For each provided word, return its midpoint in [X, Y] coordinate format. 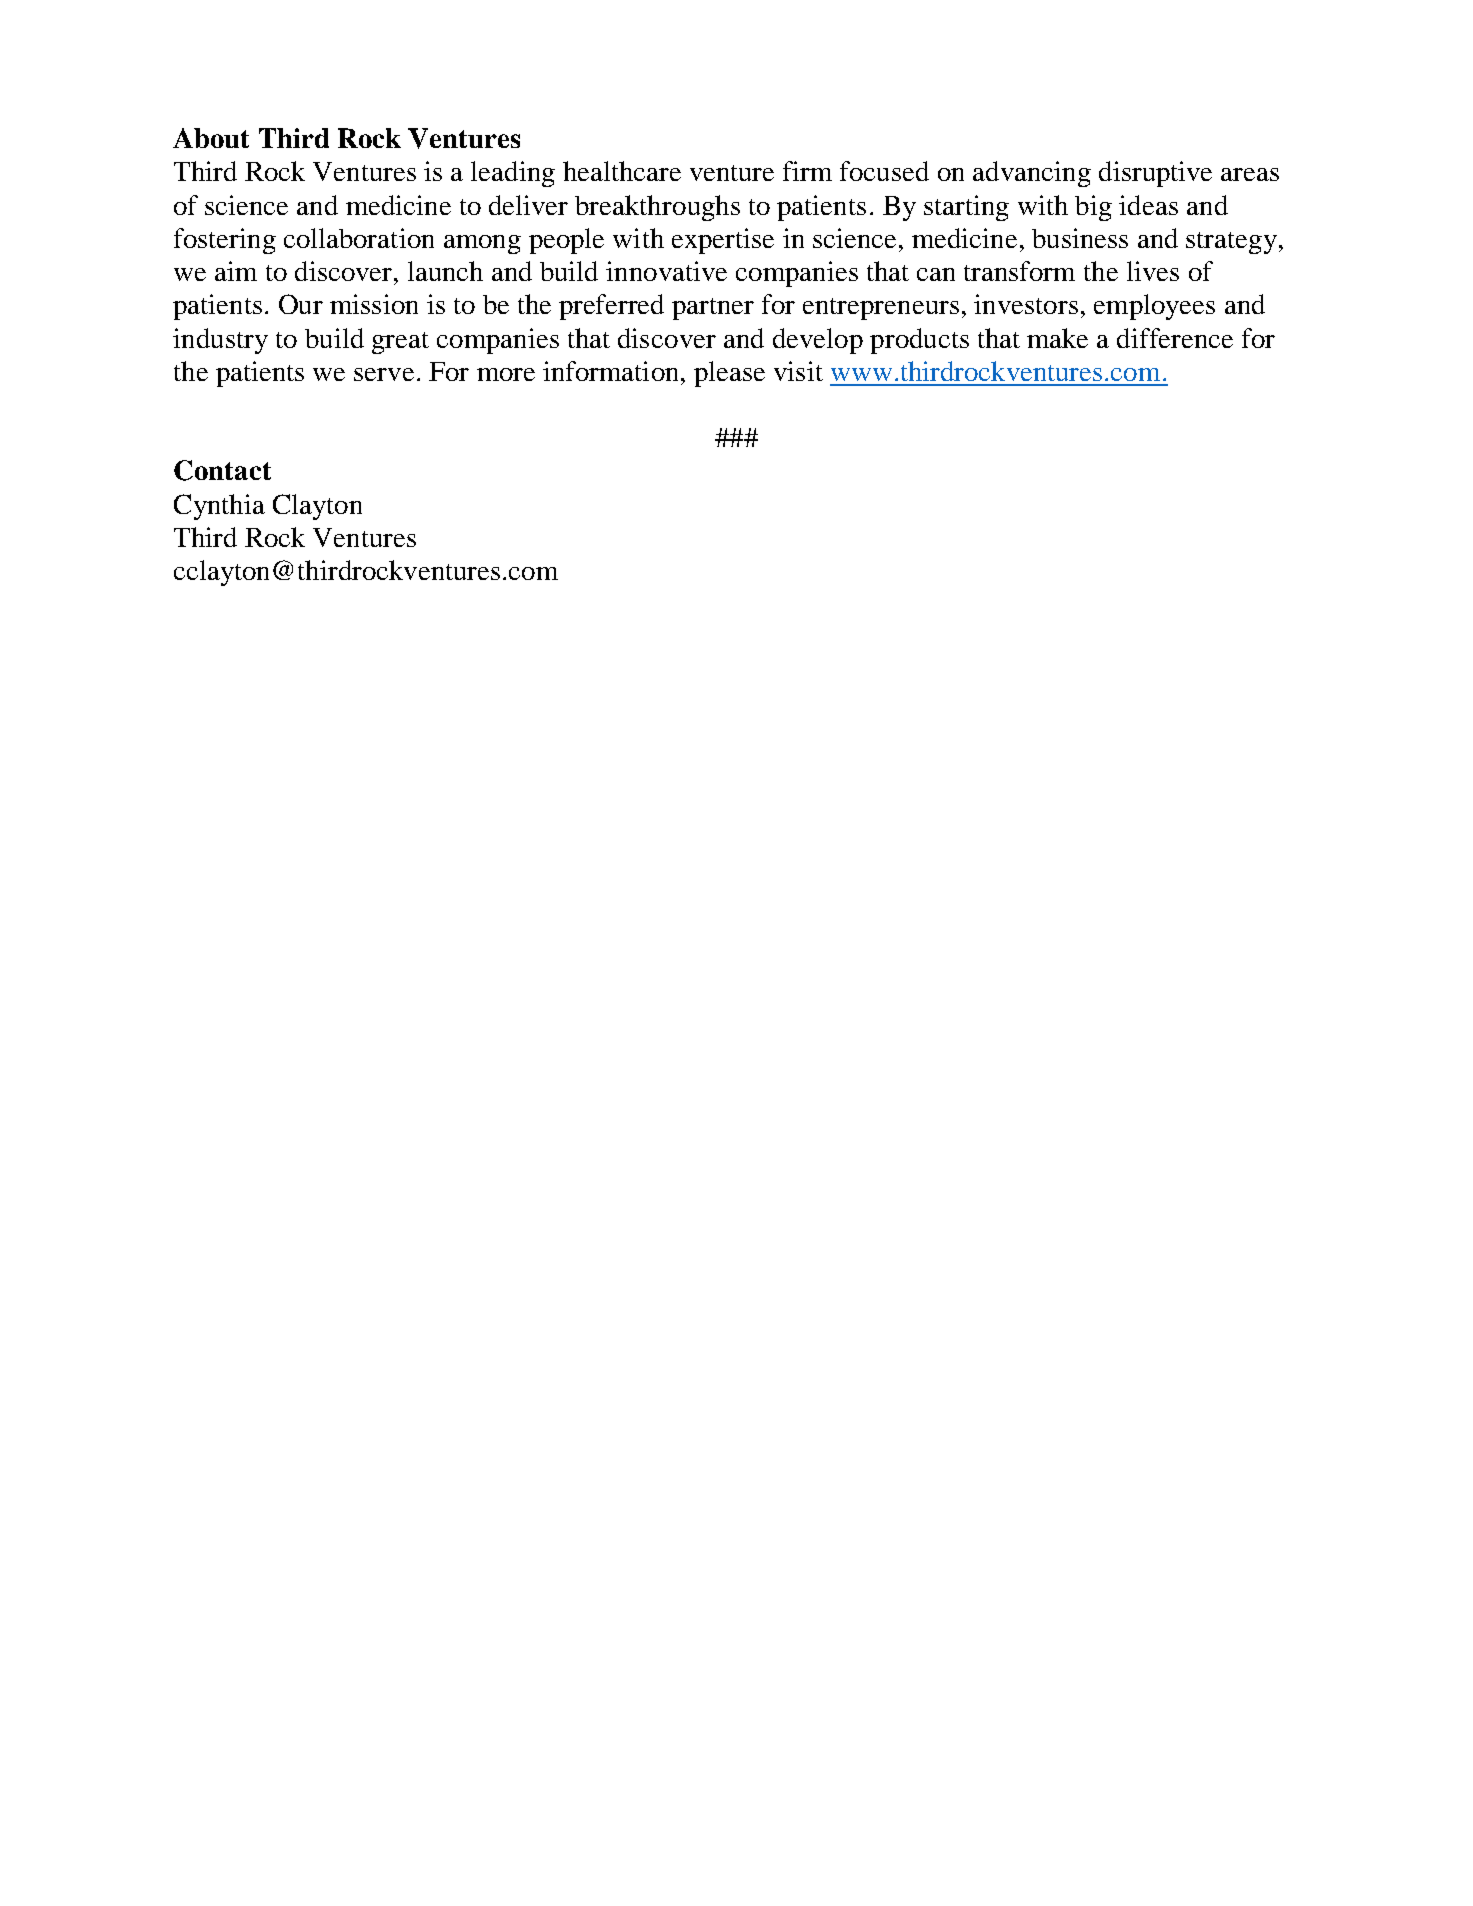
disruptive [1155, 174]
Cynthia [219, 507]
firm [807, 171]
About [211, 138]
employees [1154, 307]
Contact [222, 470]
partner [713, 309]
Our [301, 304]
